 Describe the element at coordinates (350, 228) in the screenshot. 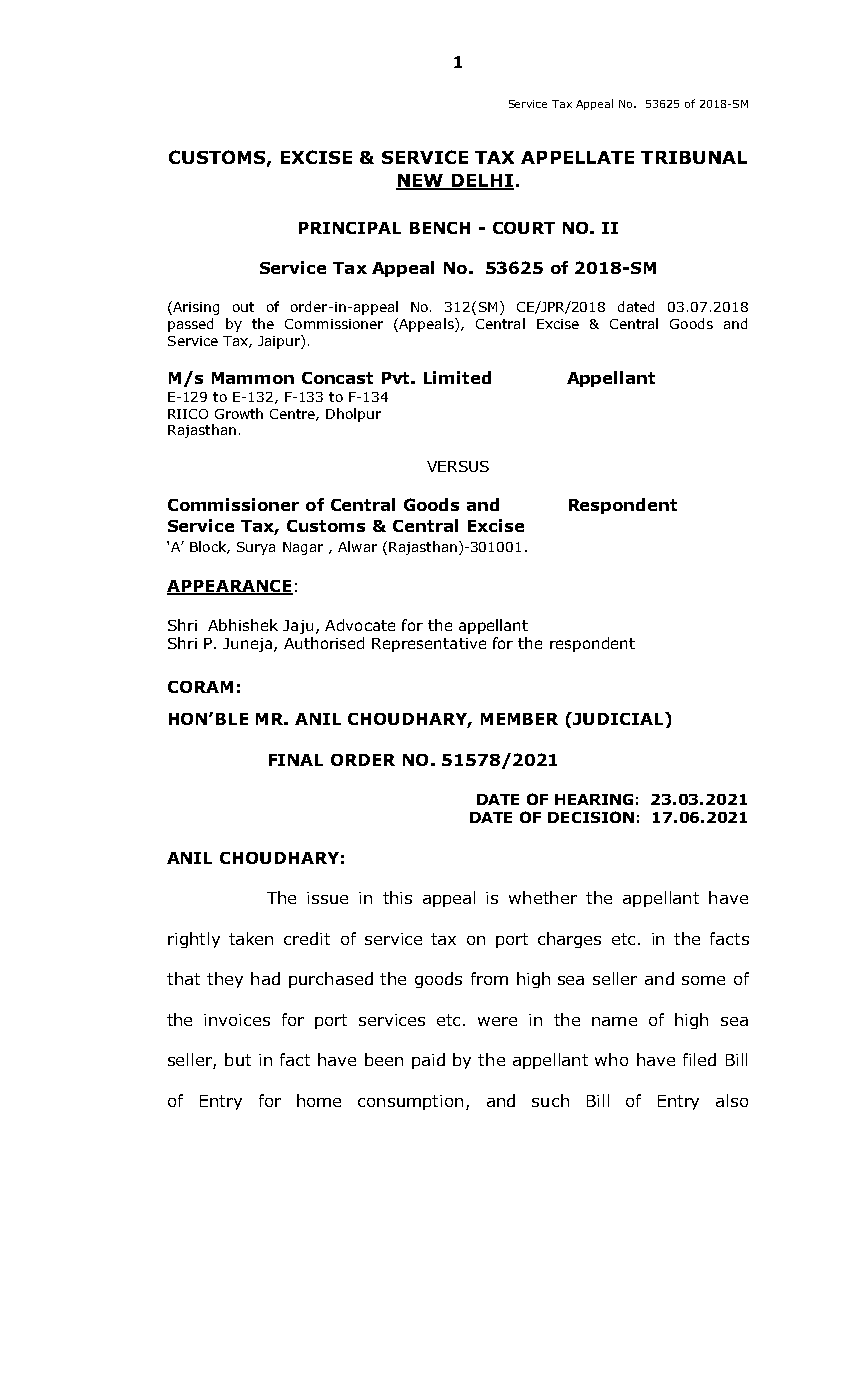

I see `PRINCIPAL` at that location.
